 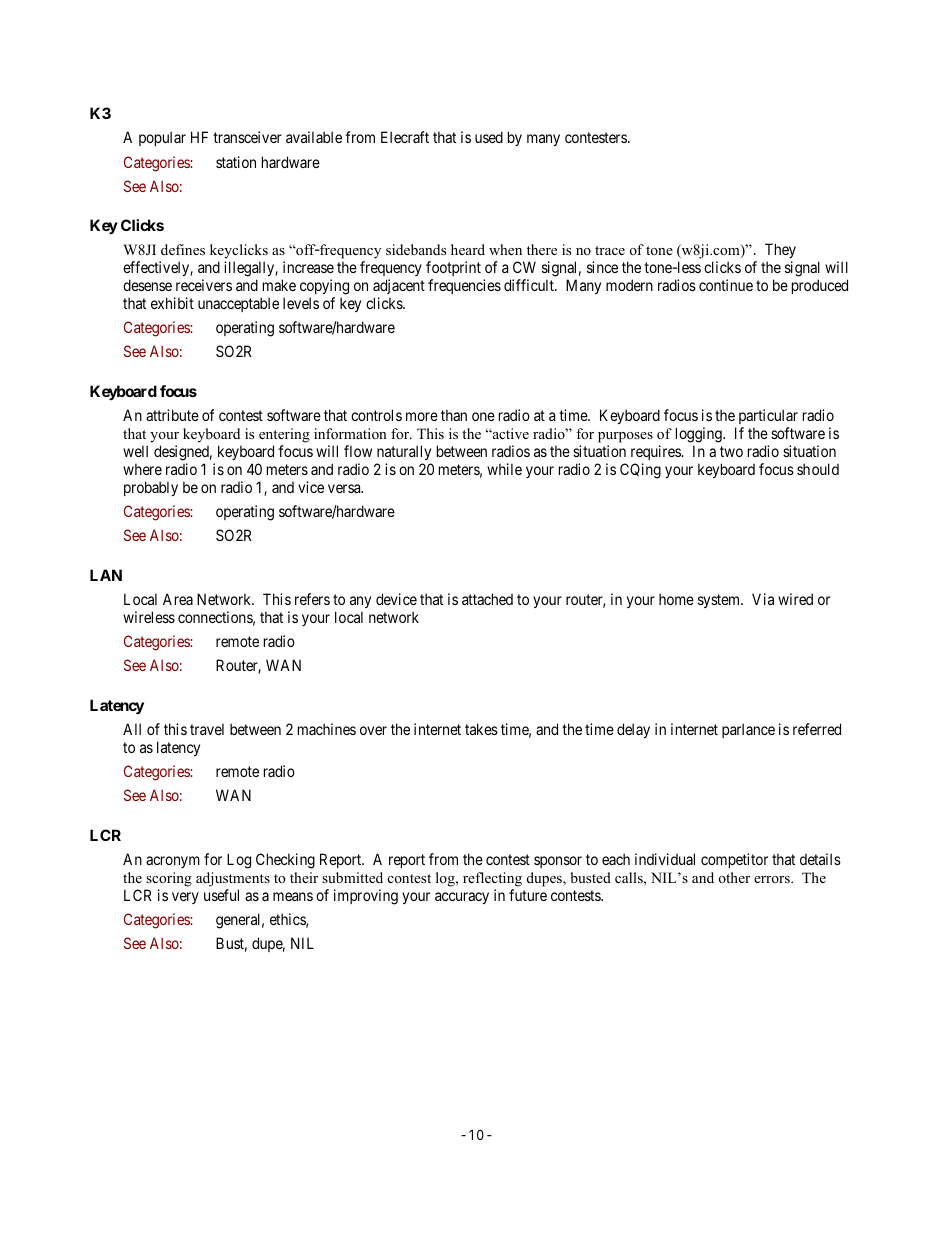 I want to click on unacceptable, so click(x=238, y=304).
